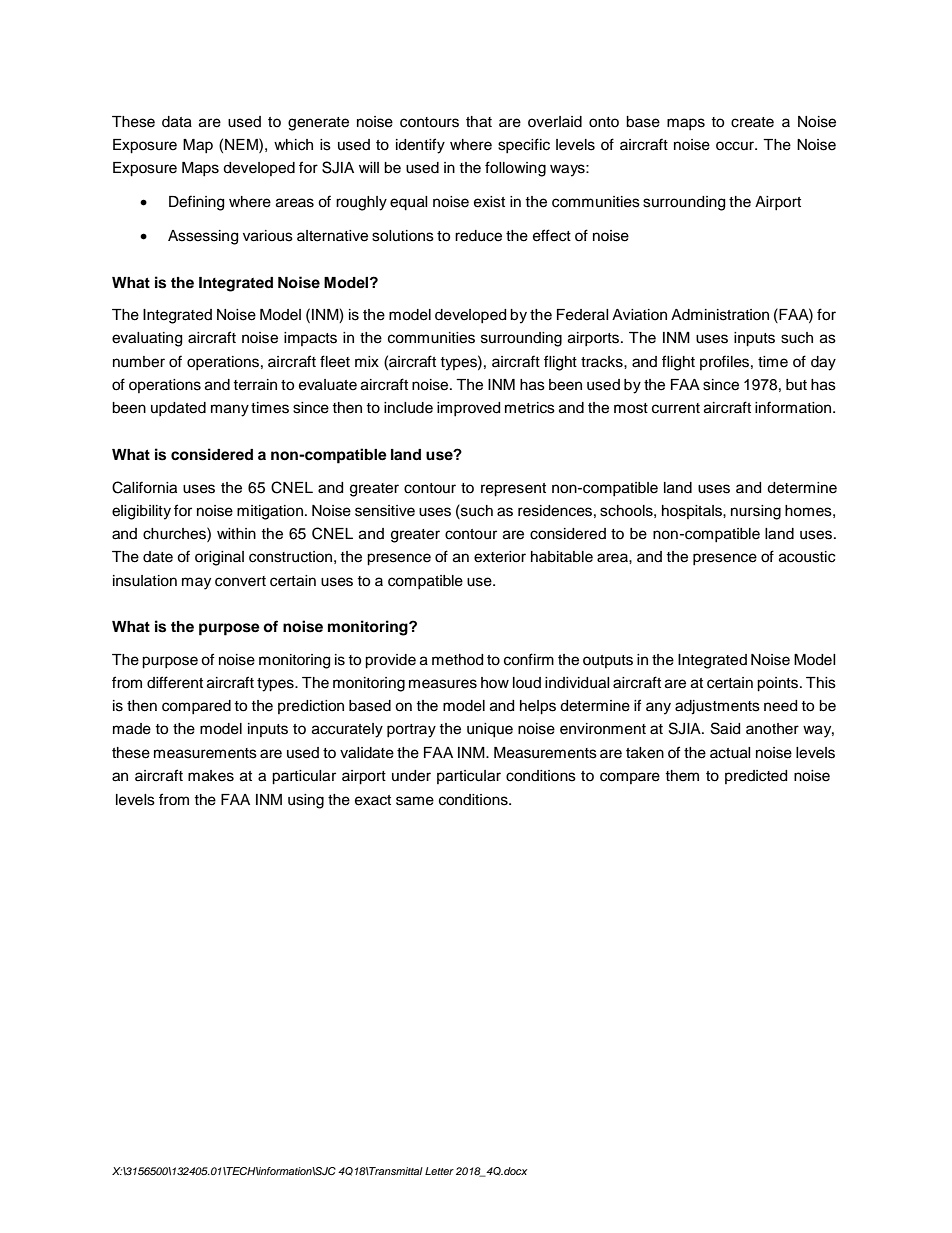 The image size is (952, 1233). What do you see at coordinates (468, 409) in the image?
I see `improved` at bounding box center [468, 409].
